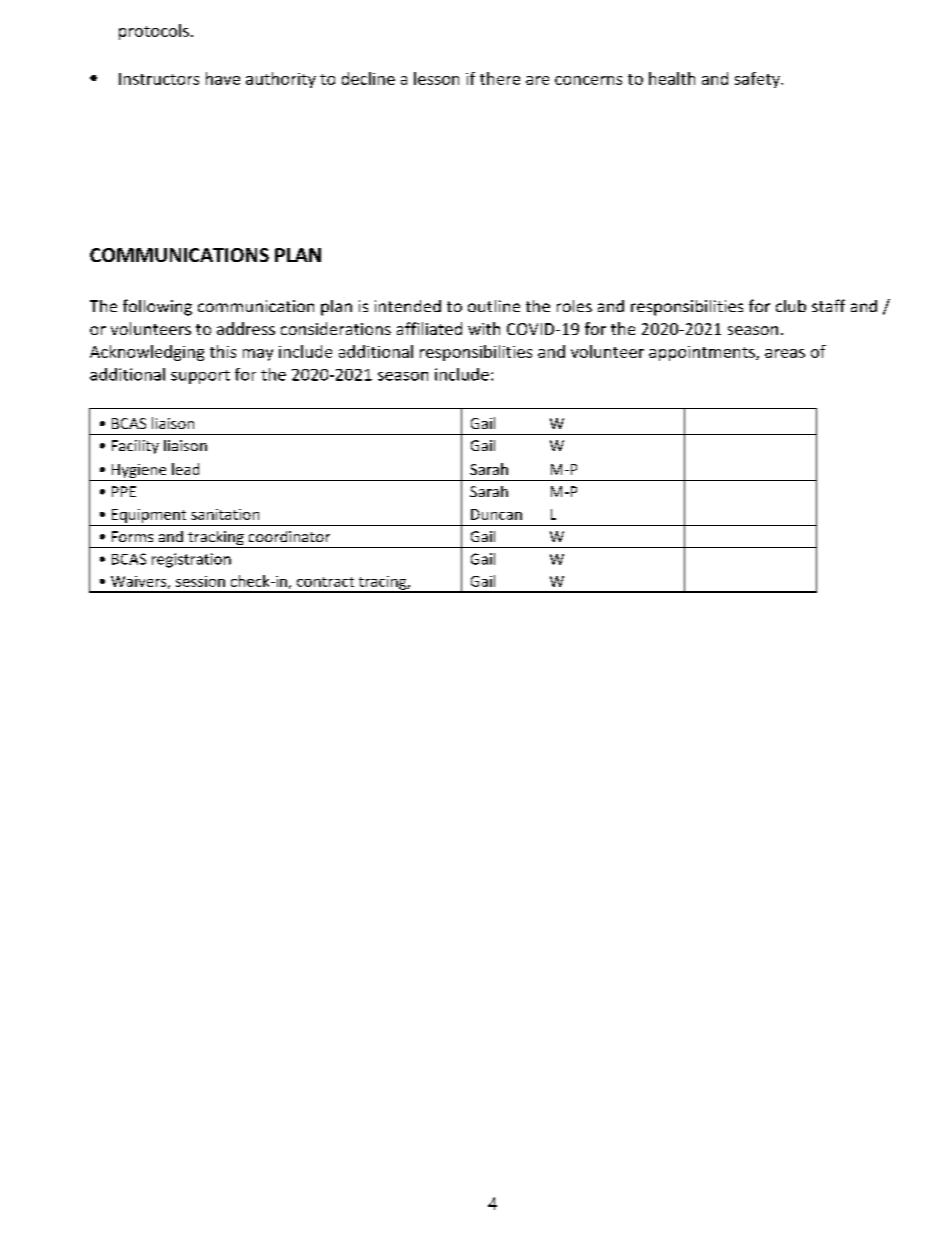  What do you see at coordinates (223, 351) in the image?
I see `this` at bounding box center [223, 351].
